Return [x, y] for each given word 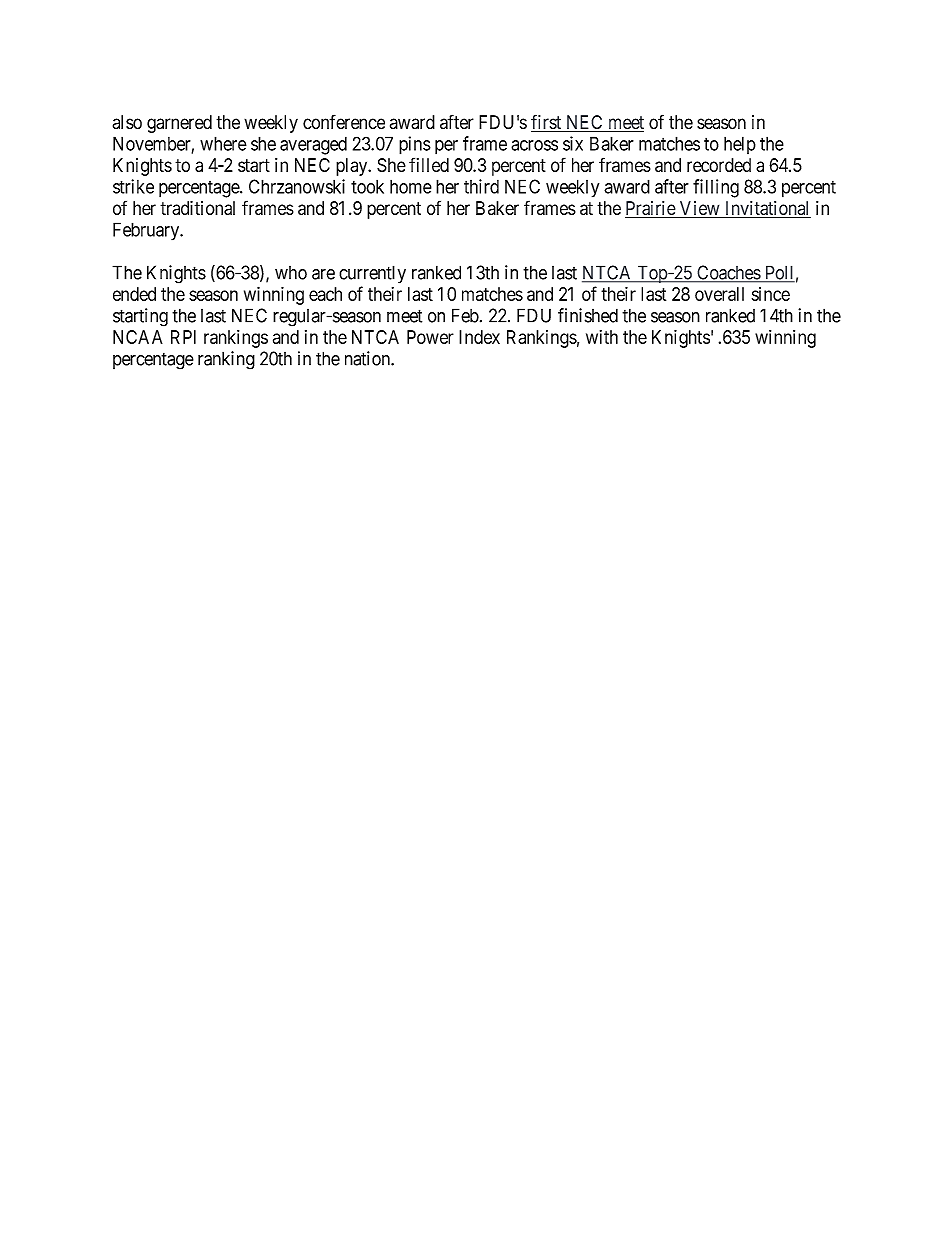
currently [372, 274]
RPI [183, 337]
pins [415, 145]
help [740, 145]
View [699, 209]
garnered [179, 124]
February [147, 231]
